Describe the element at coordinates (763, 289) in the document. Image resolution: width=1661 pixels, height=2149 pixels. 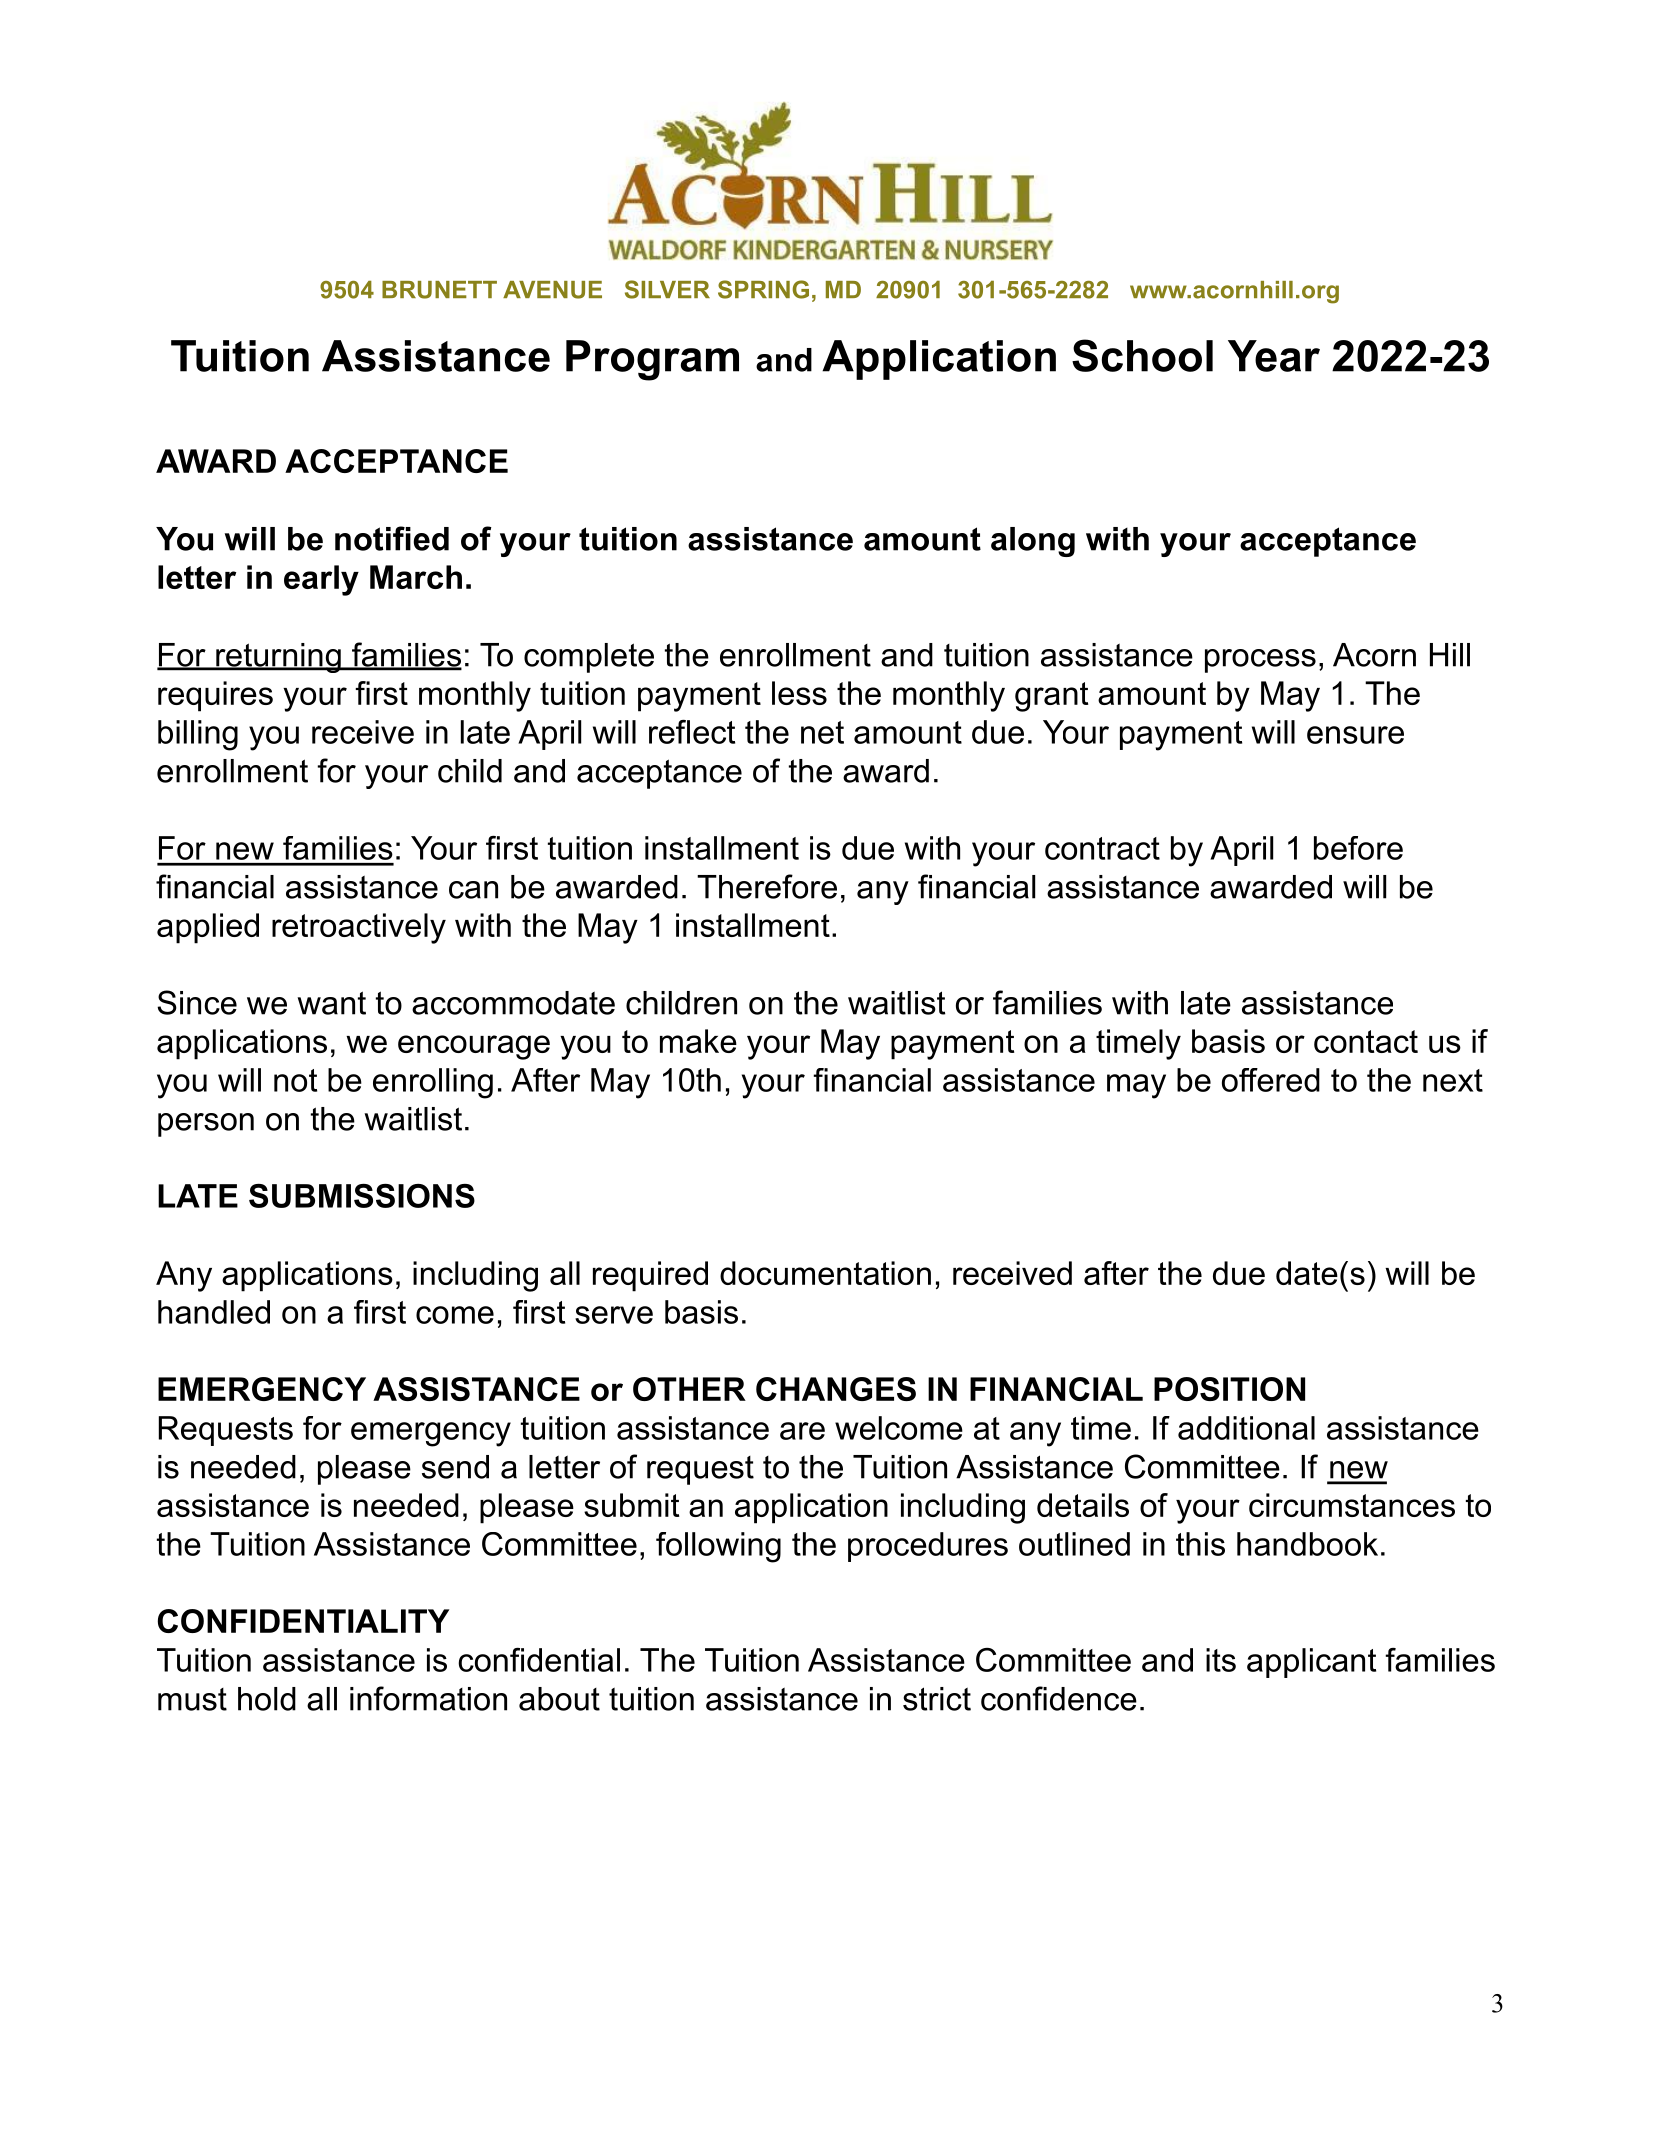
I see `SPRING` at that location.
